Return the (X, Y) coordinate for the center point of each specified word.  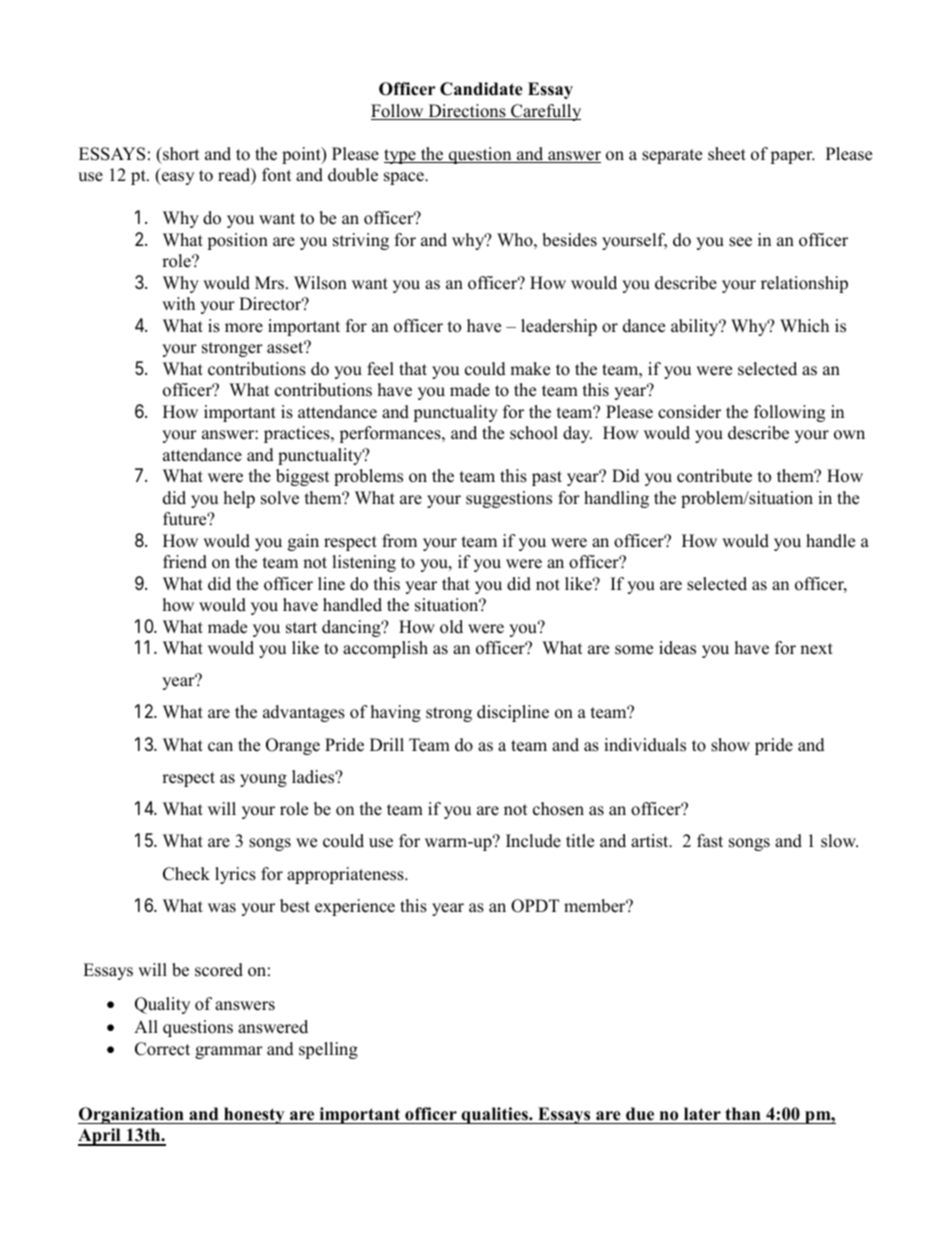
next (816, 649)
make (530, 369)
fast (710, 841)
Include (533, 841)
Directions (467, 112)
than (743, 1113)
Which (804, 326)
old (451, 627)
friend (185, 562)
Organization (132, 1115)
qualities (494, 1115)
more (244, 328)
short (180, 154)
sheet (727, 154)
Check (186, 874)
